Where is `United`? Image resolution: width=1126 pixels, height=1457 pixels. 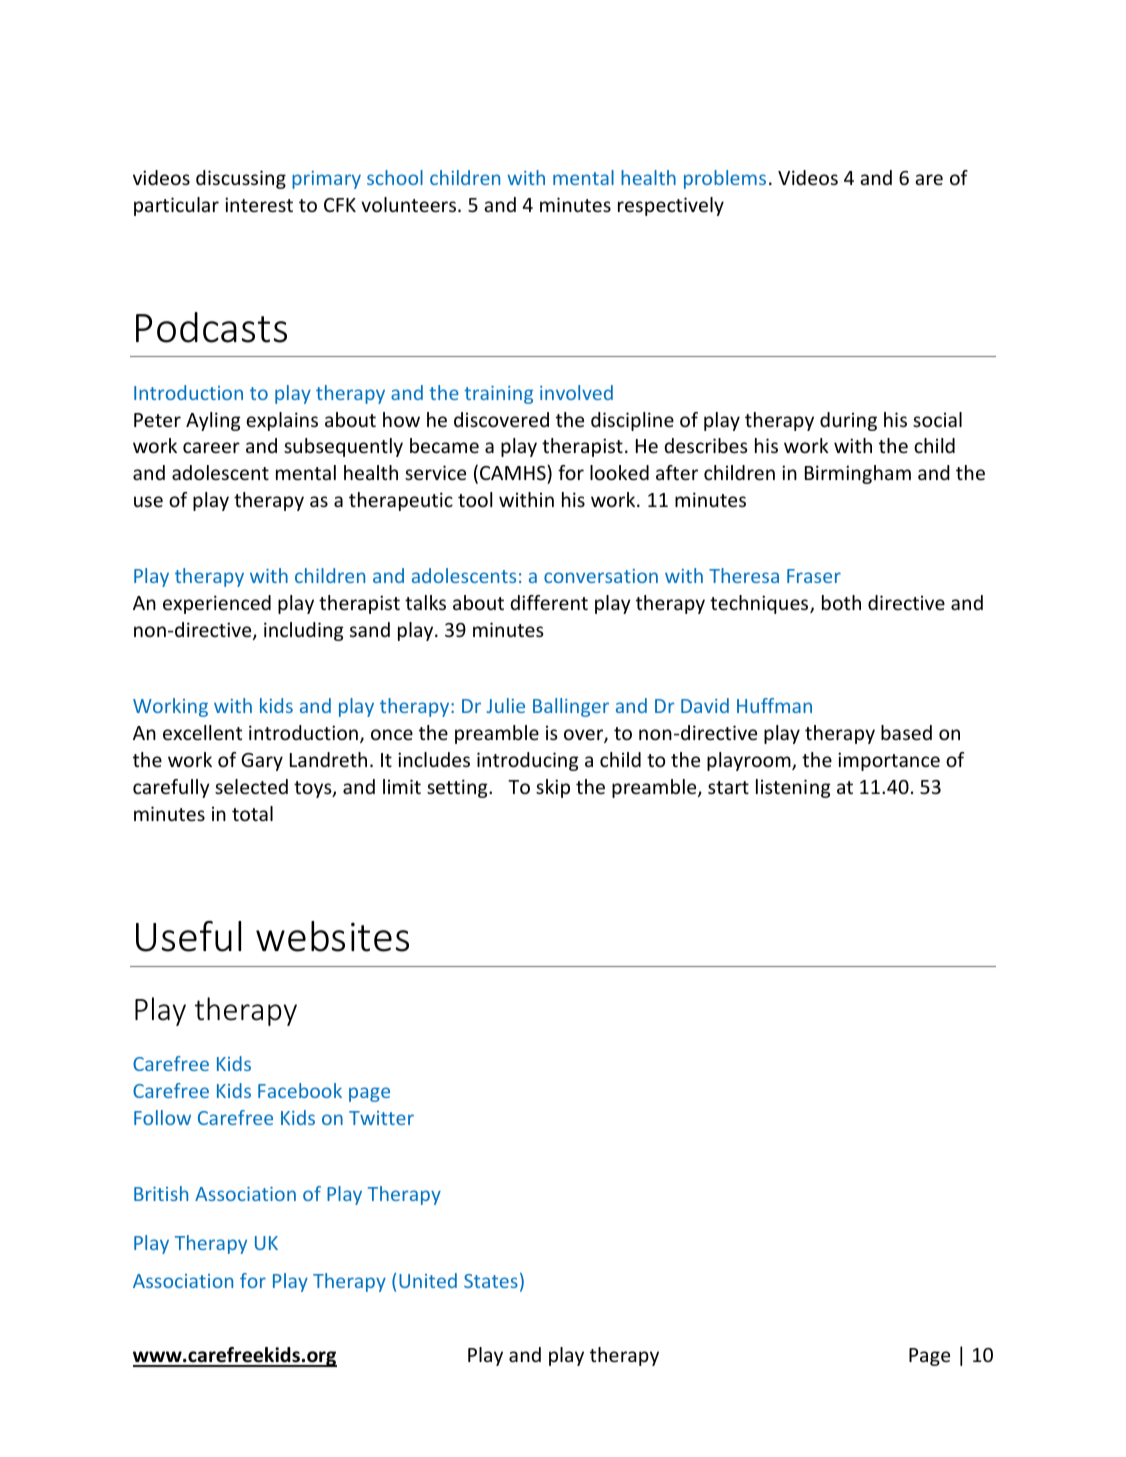
United is located at coordinates (428, 1280).
